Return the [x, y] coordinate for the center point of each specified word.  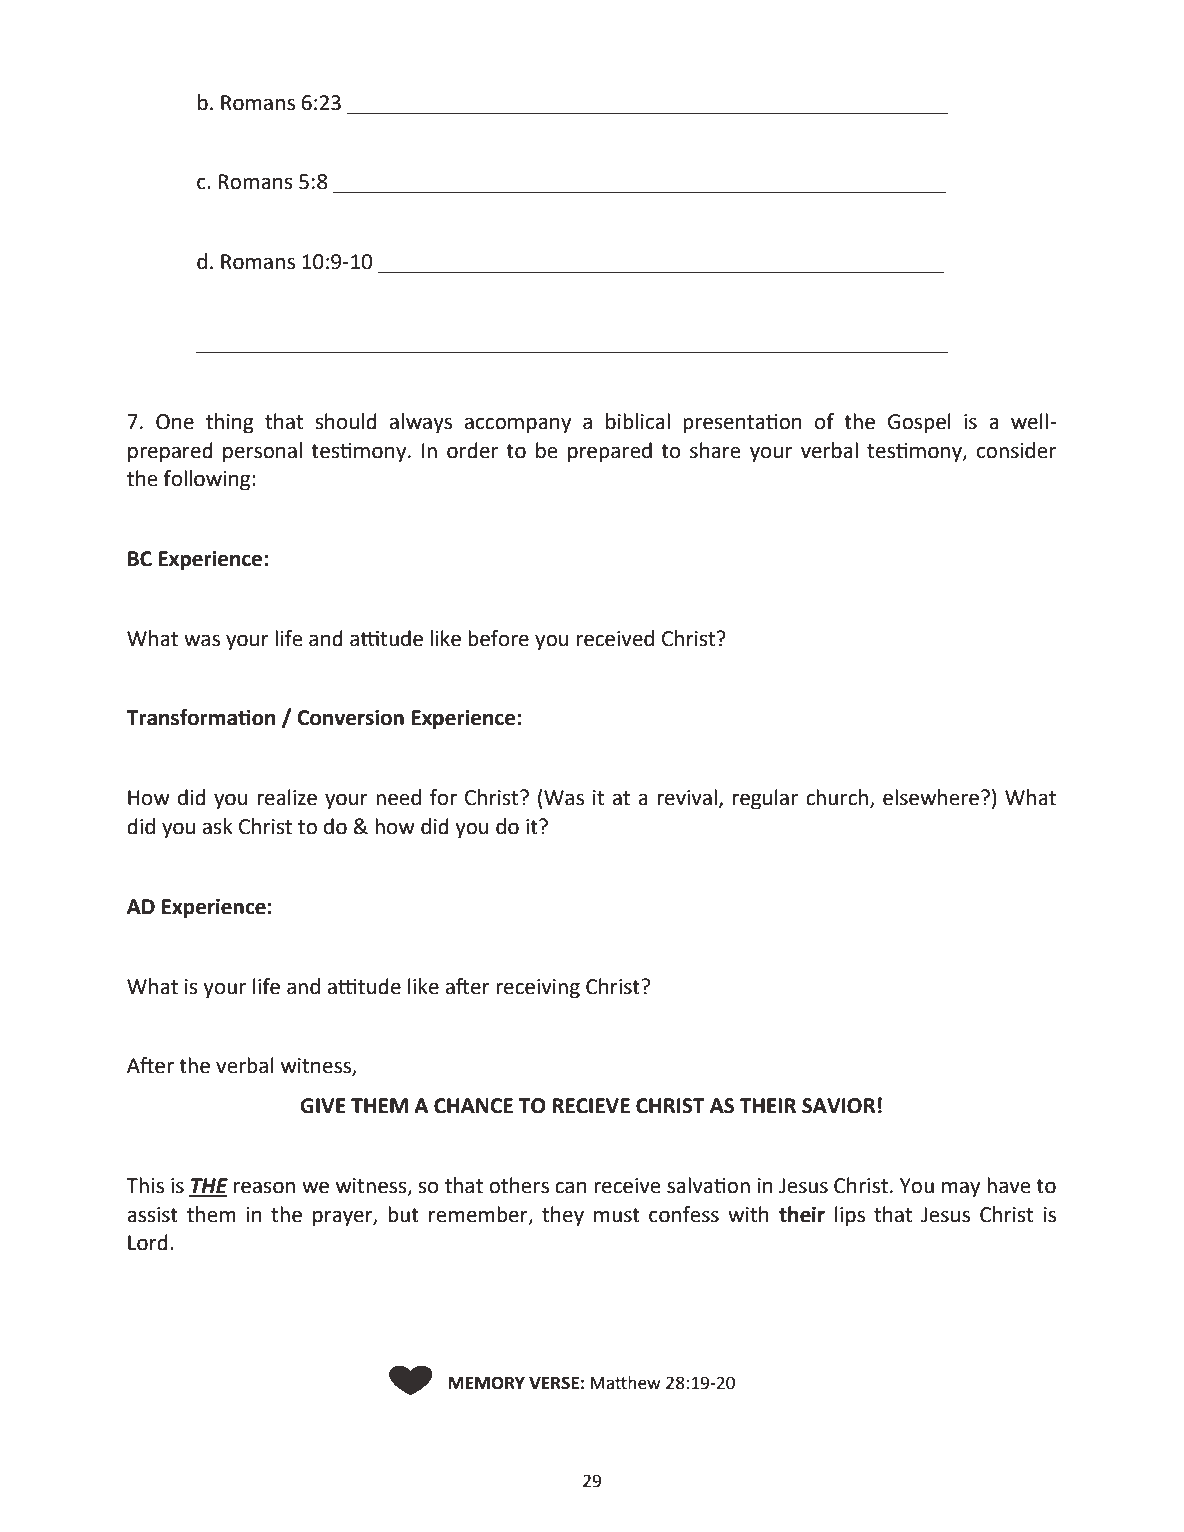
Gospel [919, 423]
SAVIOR [838, 1106]
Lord [148, 1242]
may [961, 1189]
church [837, 797]
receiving [538, 989]
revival [687, 797]
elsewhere [931, 797]
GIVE [323, 1106]
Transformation [201, 717]
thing [230, 423]
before [498, 638]
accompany [518, 425]
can [571, 1187]
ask [218, 826]
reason [264, 1187]
